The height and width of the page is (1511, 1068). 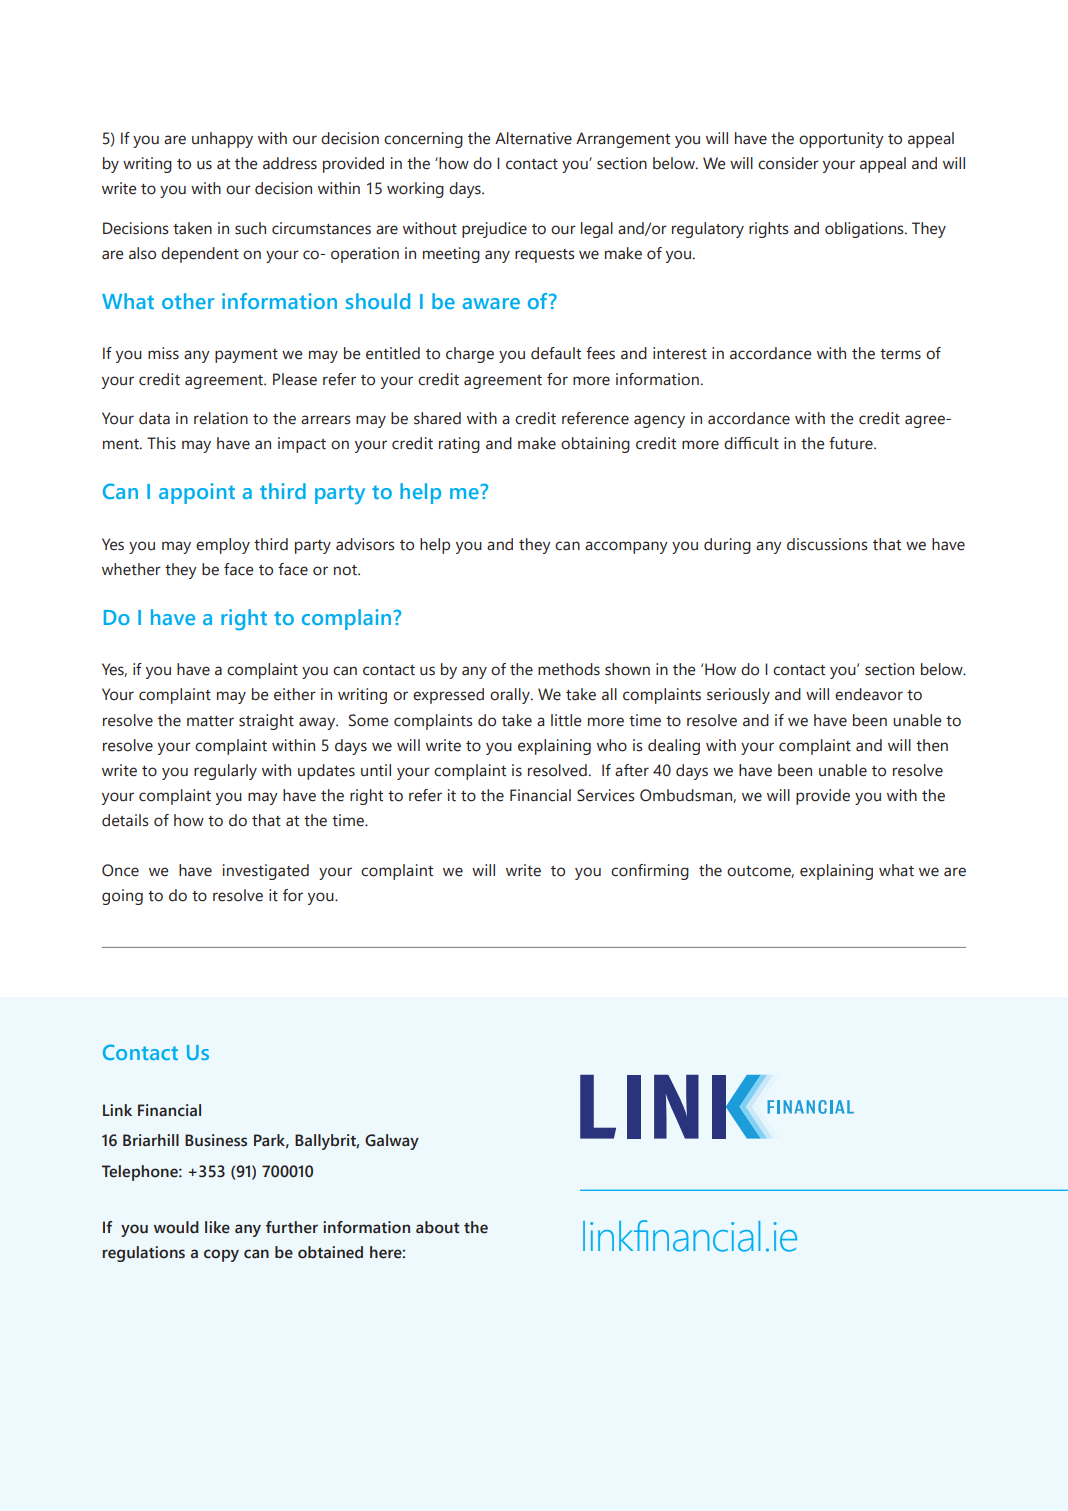 What do you see at coordinates (217, 1227) in the page?
I see `like` at bounding box center [217, 1227].
